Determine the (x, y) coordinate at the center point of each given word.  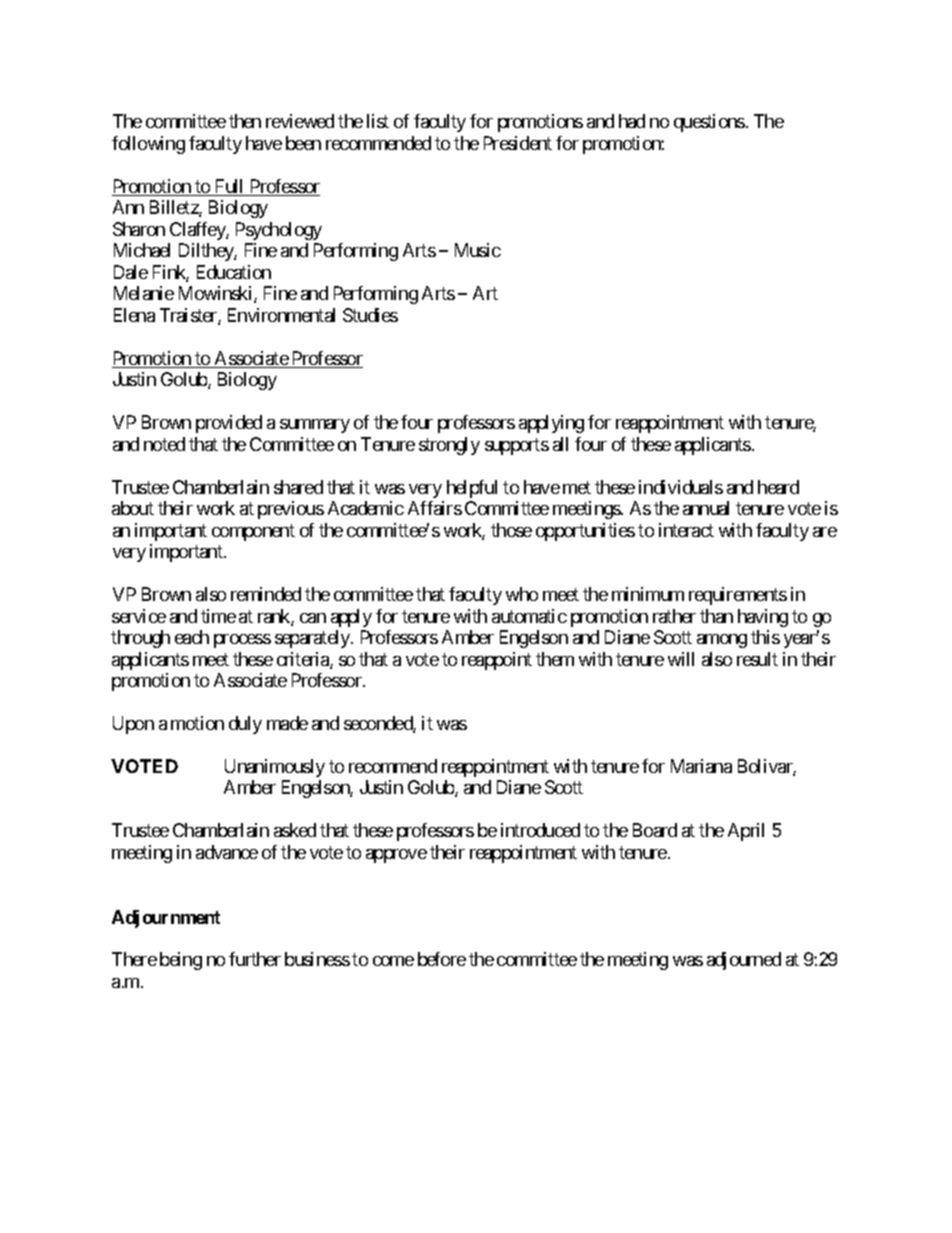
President (518, 143)
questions (709, 123)
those (511, 530)
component (253, 532)
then (245, 121)
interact (686, 530)
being (181, 961)
